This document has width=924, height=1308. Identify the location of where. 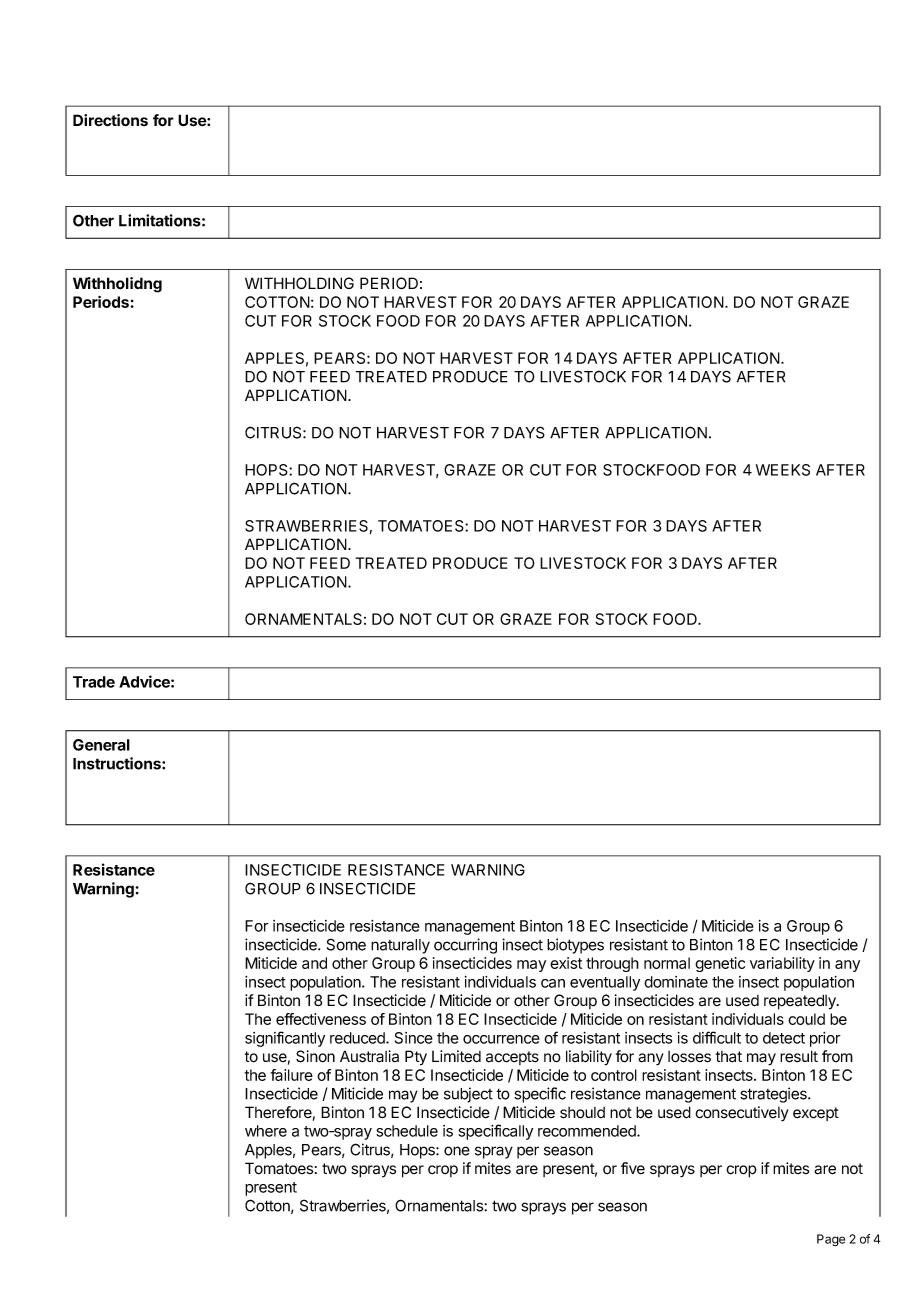
(266, 1131).
